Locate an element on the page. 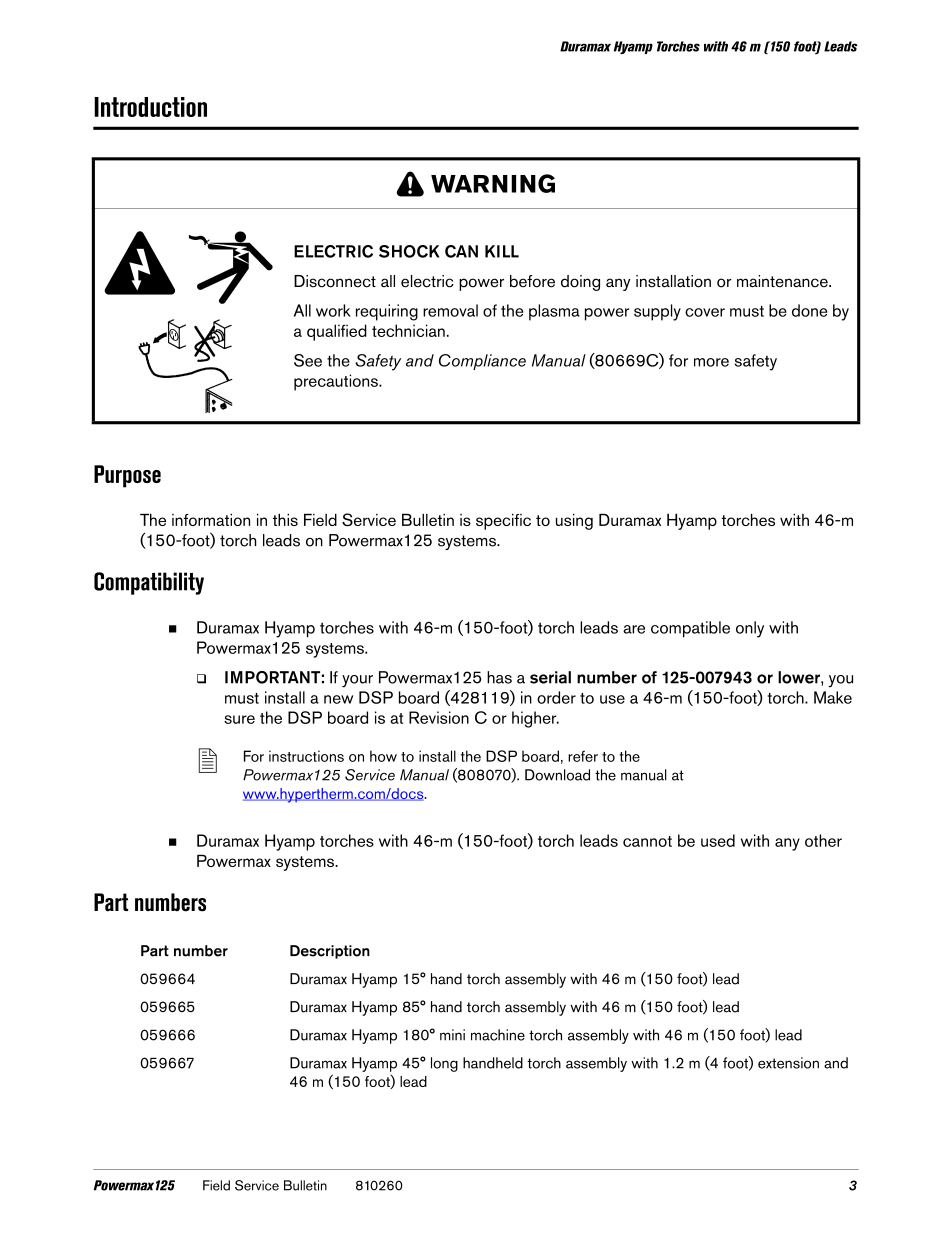  extension is located at coordinates (788, 1063).
